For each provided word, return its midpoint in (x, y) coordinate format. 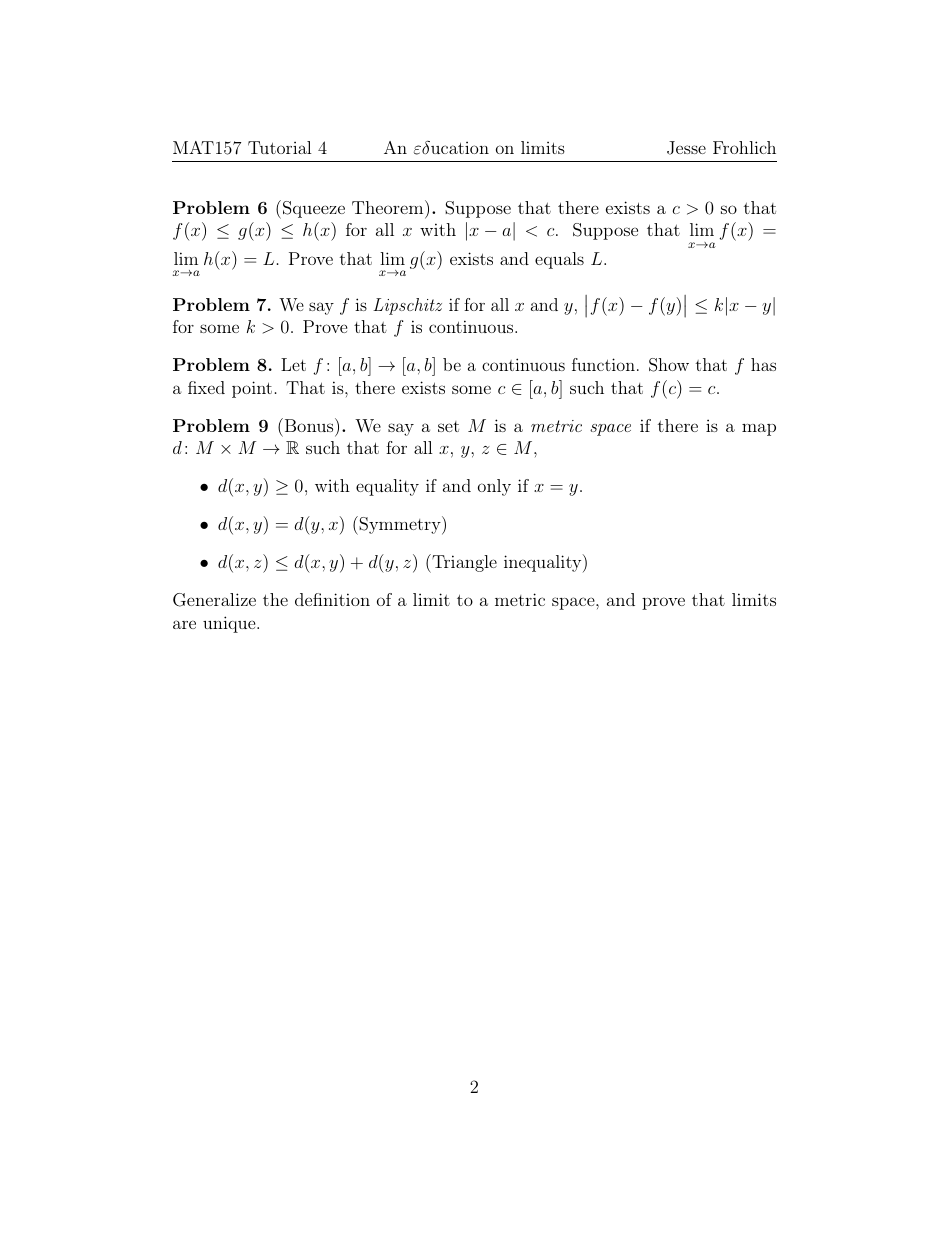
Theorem (389, 207)
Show (669, 365)
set (448, 426)
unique (230, 624)
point (252, 389)
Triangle (463, 563)
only (494, 487)
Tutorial (280, 147)
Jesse (686, 148)
